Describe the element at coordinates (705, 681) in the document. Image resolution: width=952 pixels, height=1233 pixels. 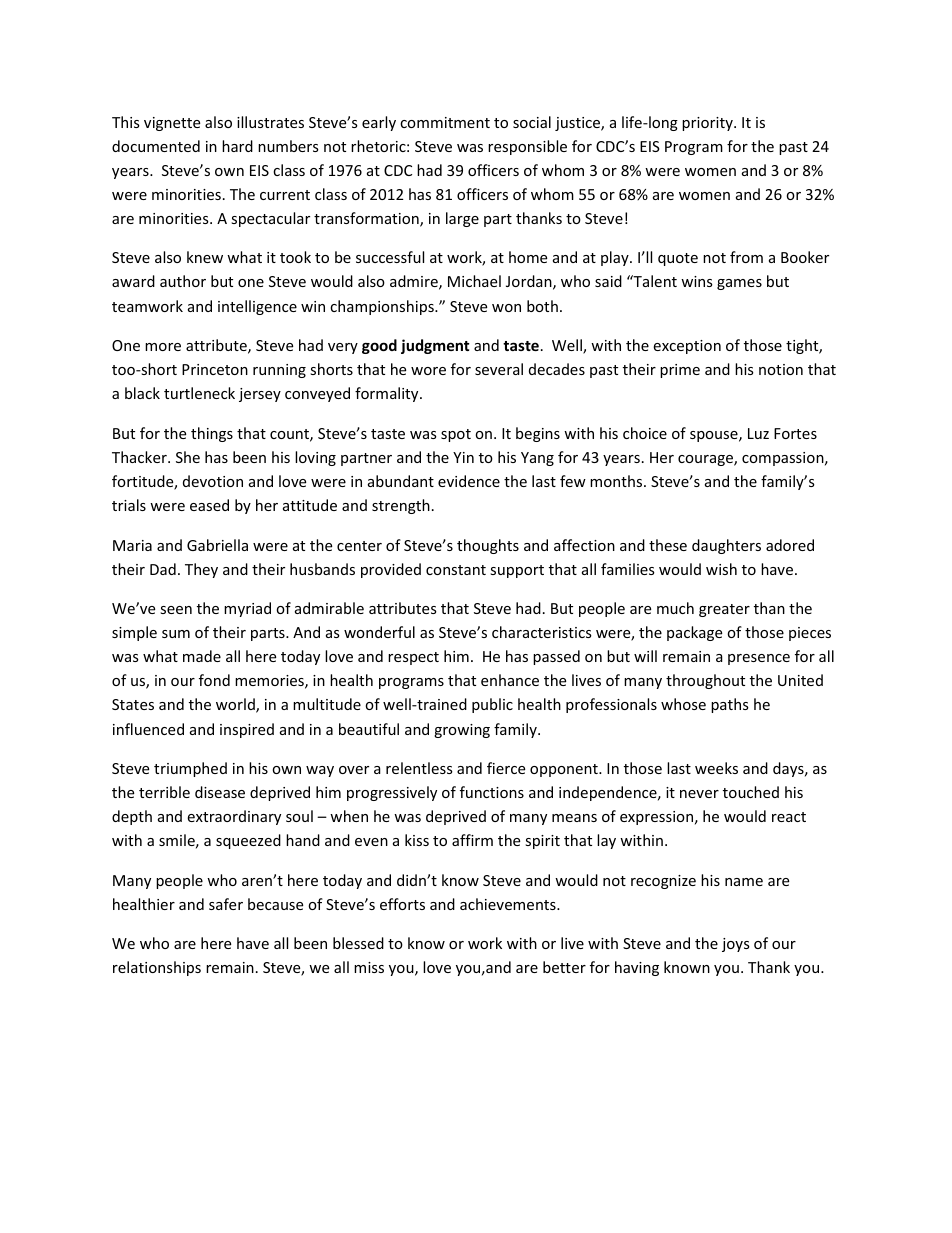
I see `throughout` at that location.
